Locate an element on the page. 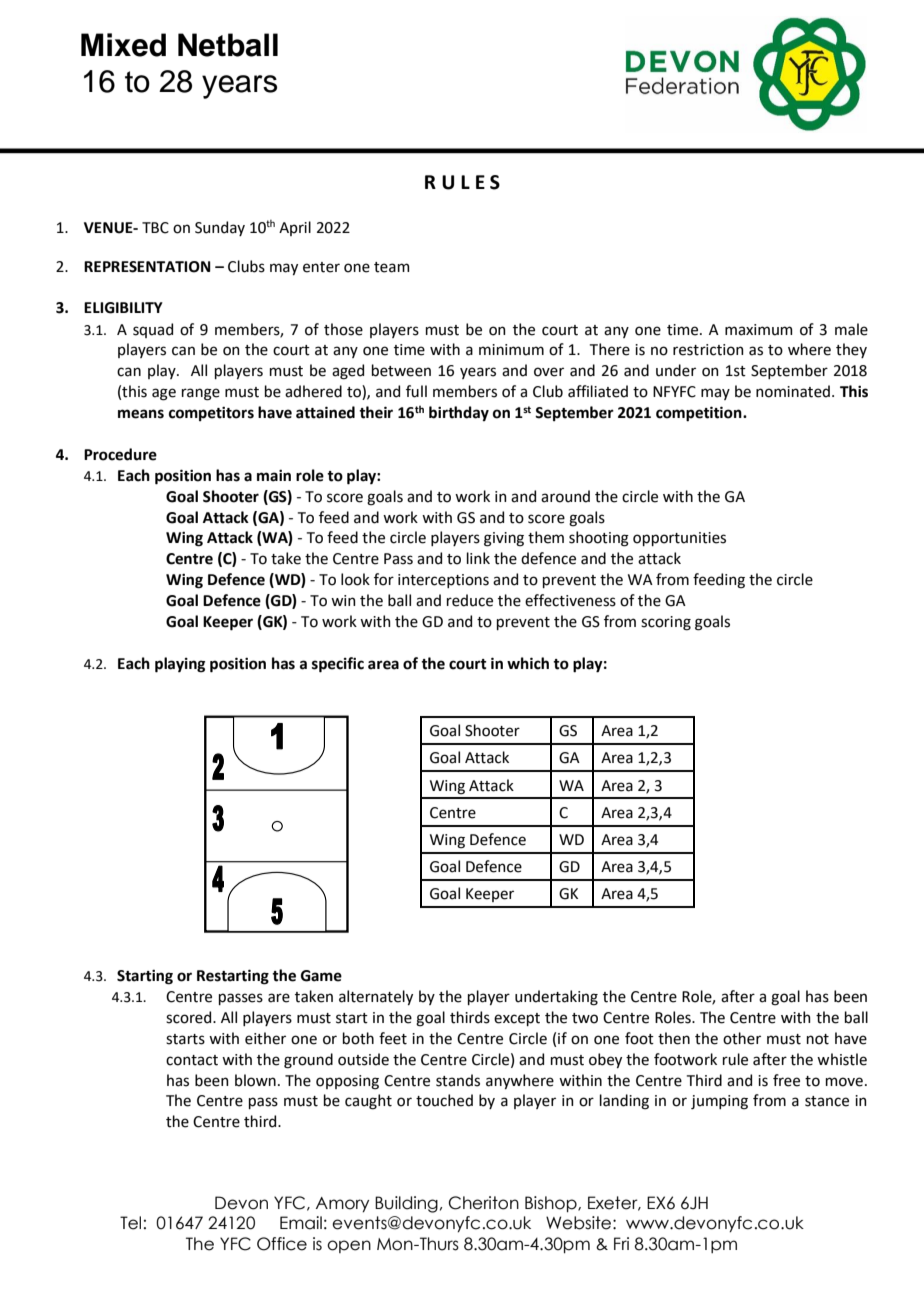 This image has width=924, height=1308. birthday is located at coordinates (459, 413).
